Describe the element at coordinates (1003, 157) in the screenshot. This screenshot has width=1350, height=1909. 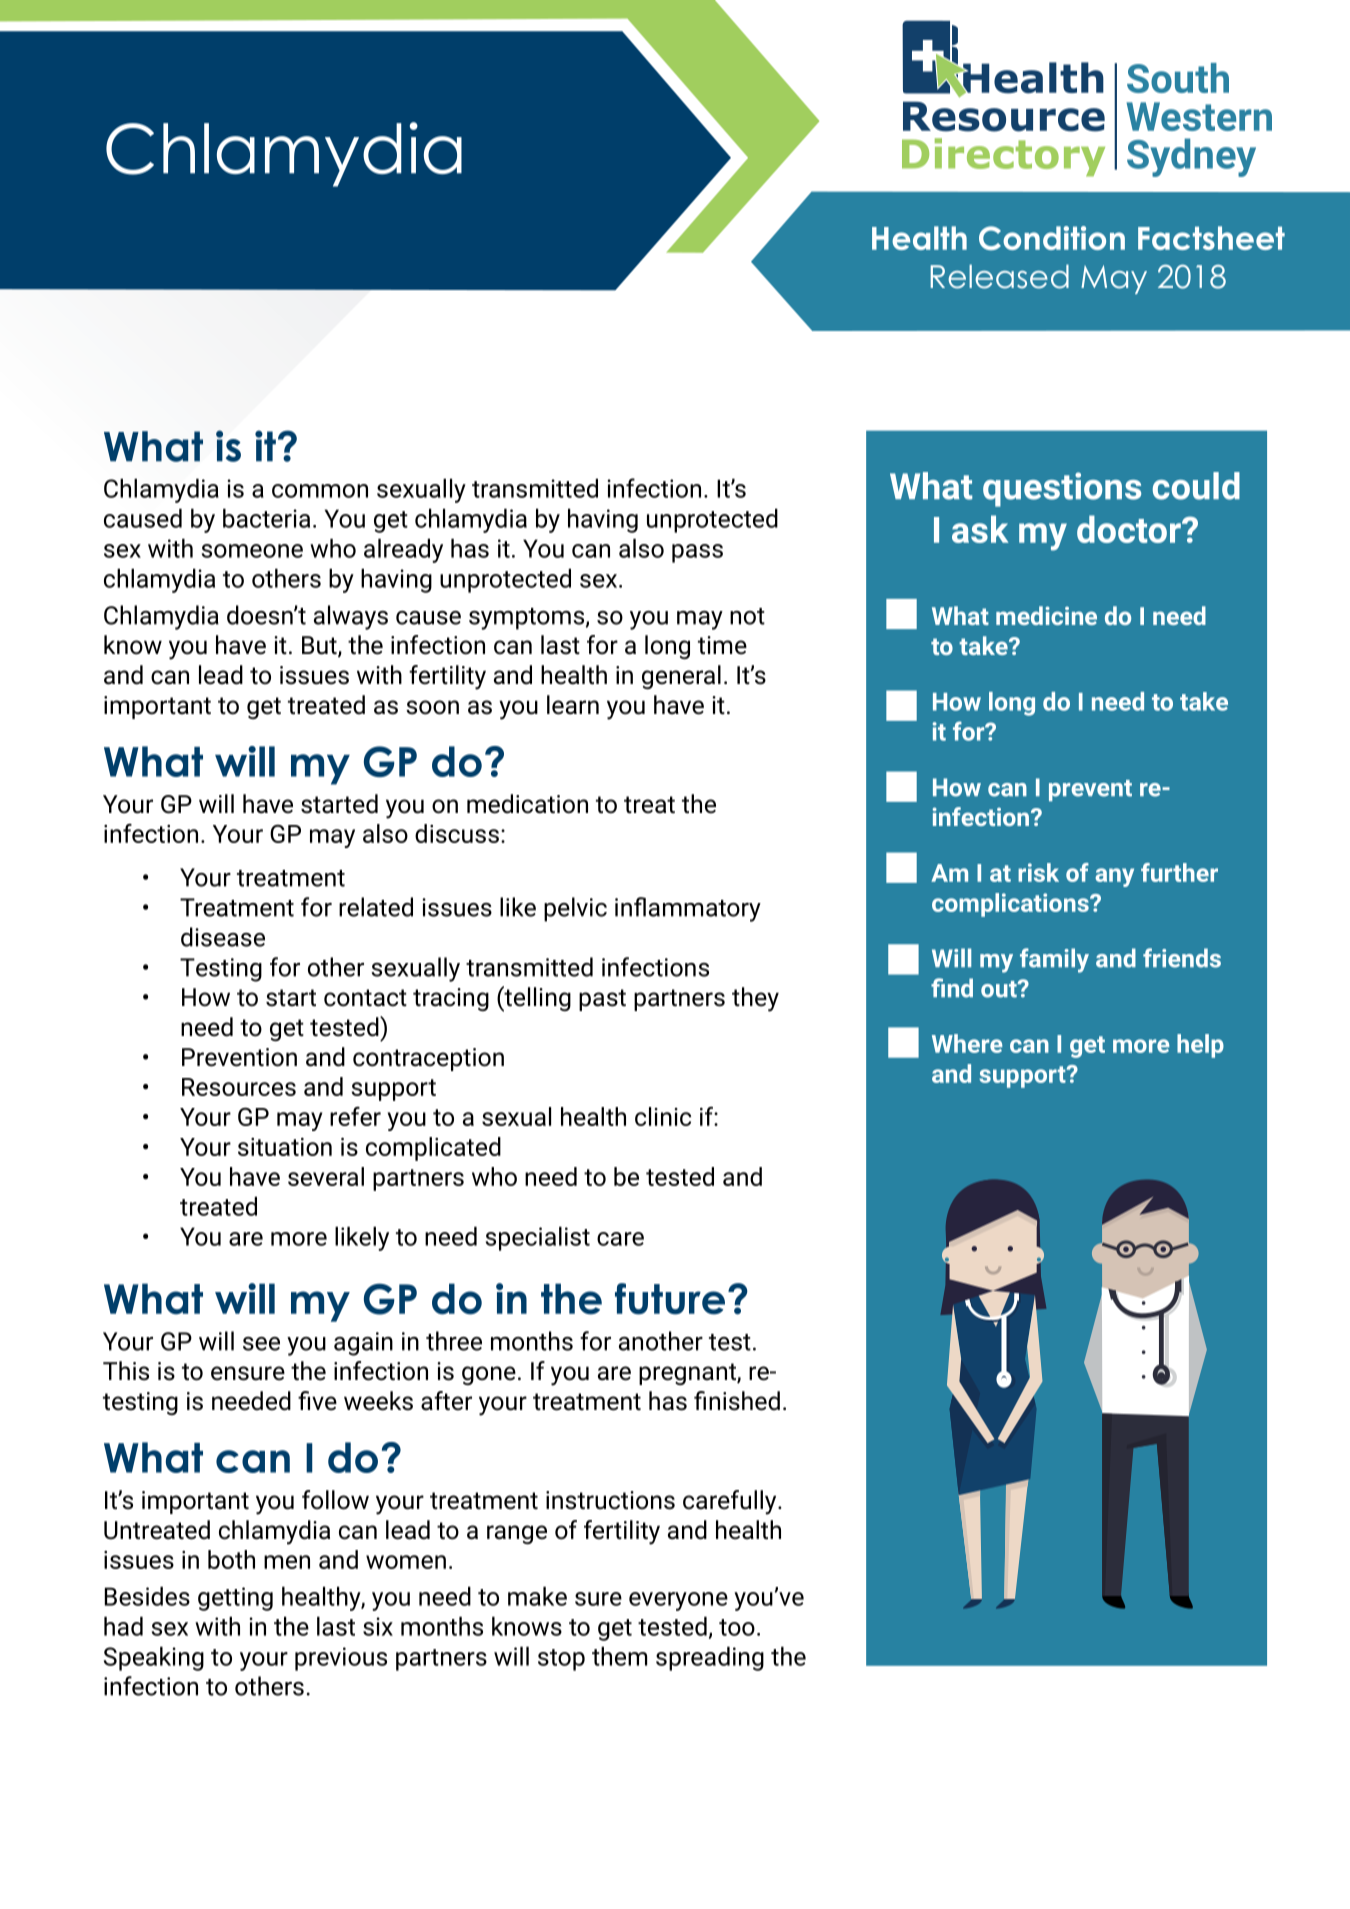
I see `Directory` at that location.
